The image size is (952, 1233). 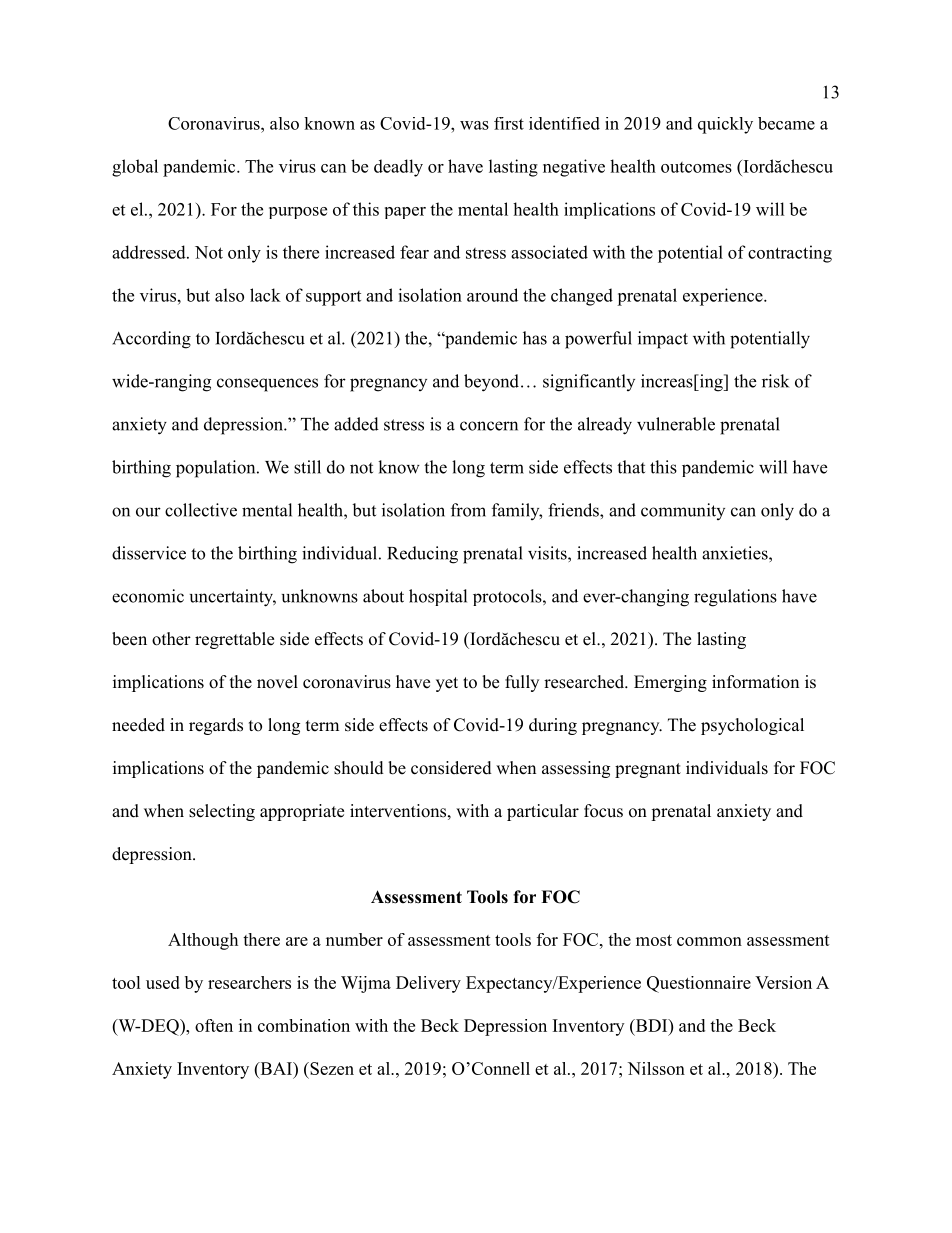 What do you see at coordinates (676, 424) in the page?
I see `vulnerable` at bounding box center [676, 424].
